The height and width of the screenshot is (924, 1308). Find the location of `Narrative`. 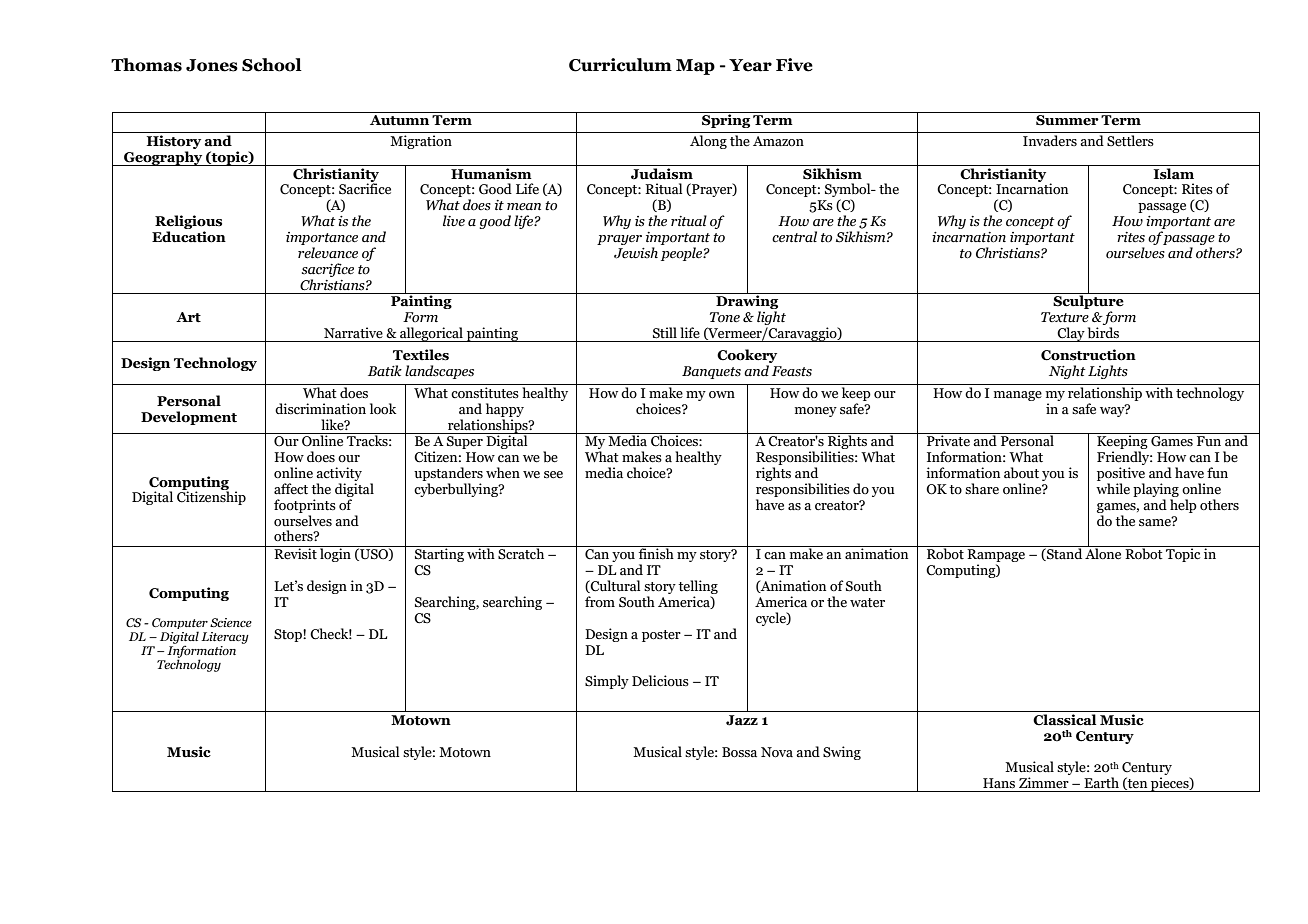

Narrative is located at coordinates (353, 333).
